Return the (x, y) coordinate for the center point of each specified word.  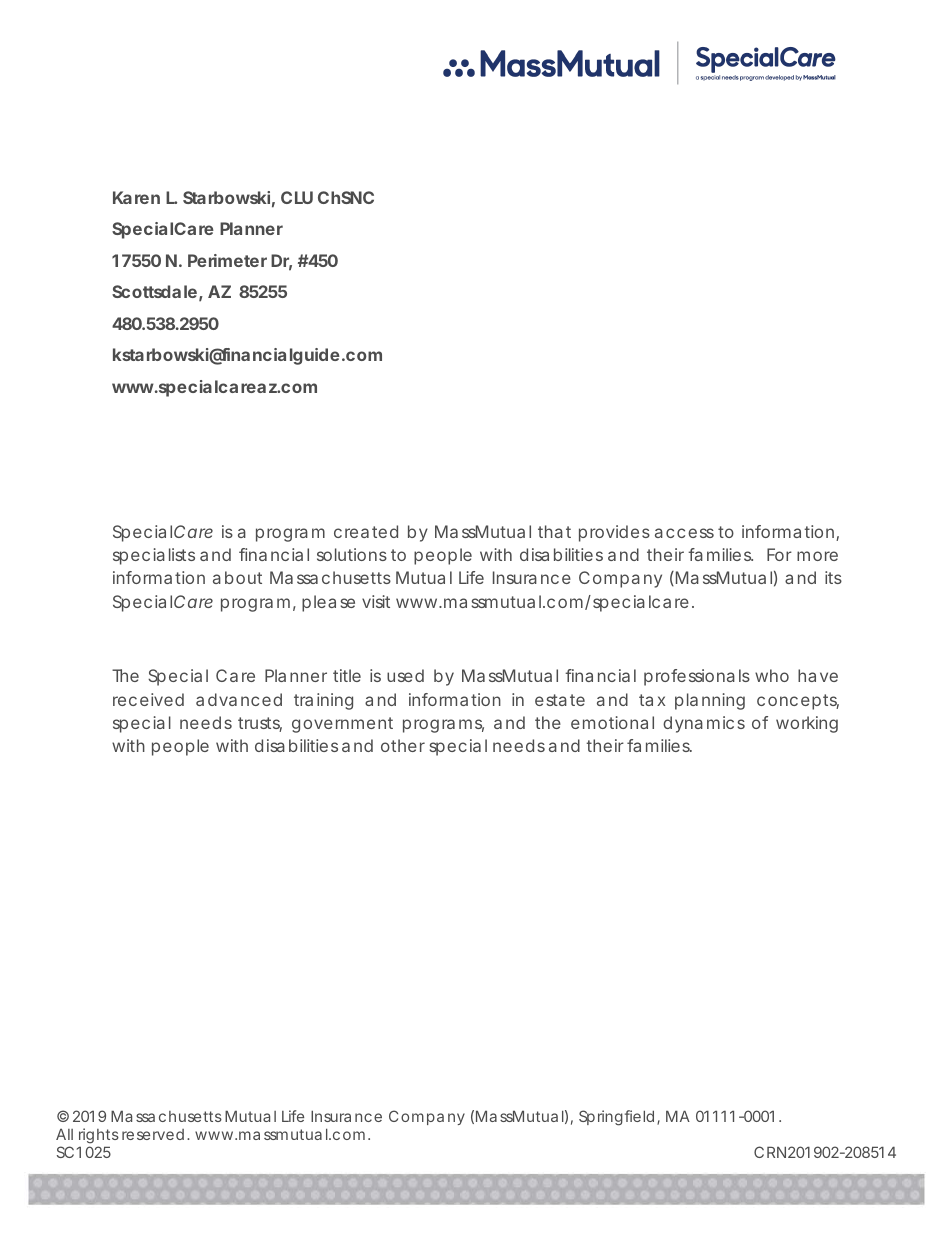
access (684, 533)
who (772, 675)
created (366, 531)
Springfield (616, 1118)
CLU (297, 197)
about (237, 577)
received (148, 699)
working (807, 724)
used (405, 675)
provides (614, 533)
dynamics (704, 724)
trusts (260, 724)
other (403, 745)
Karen (136, 197)
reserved (153, 1134)
